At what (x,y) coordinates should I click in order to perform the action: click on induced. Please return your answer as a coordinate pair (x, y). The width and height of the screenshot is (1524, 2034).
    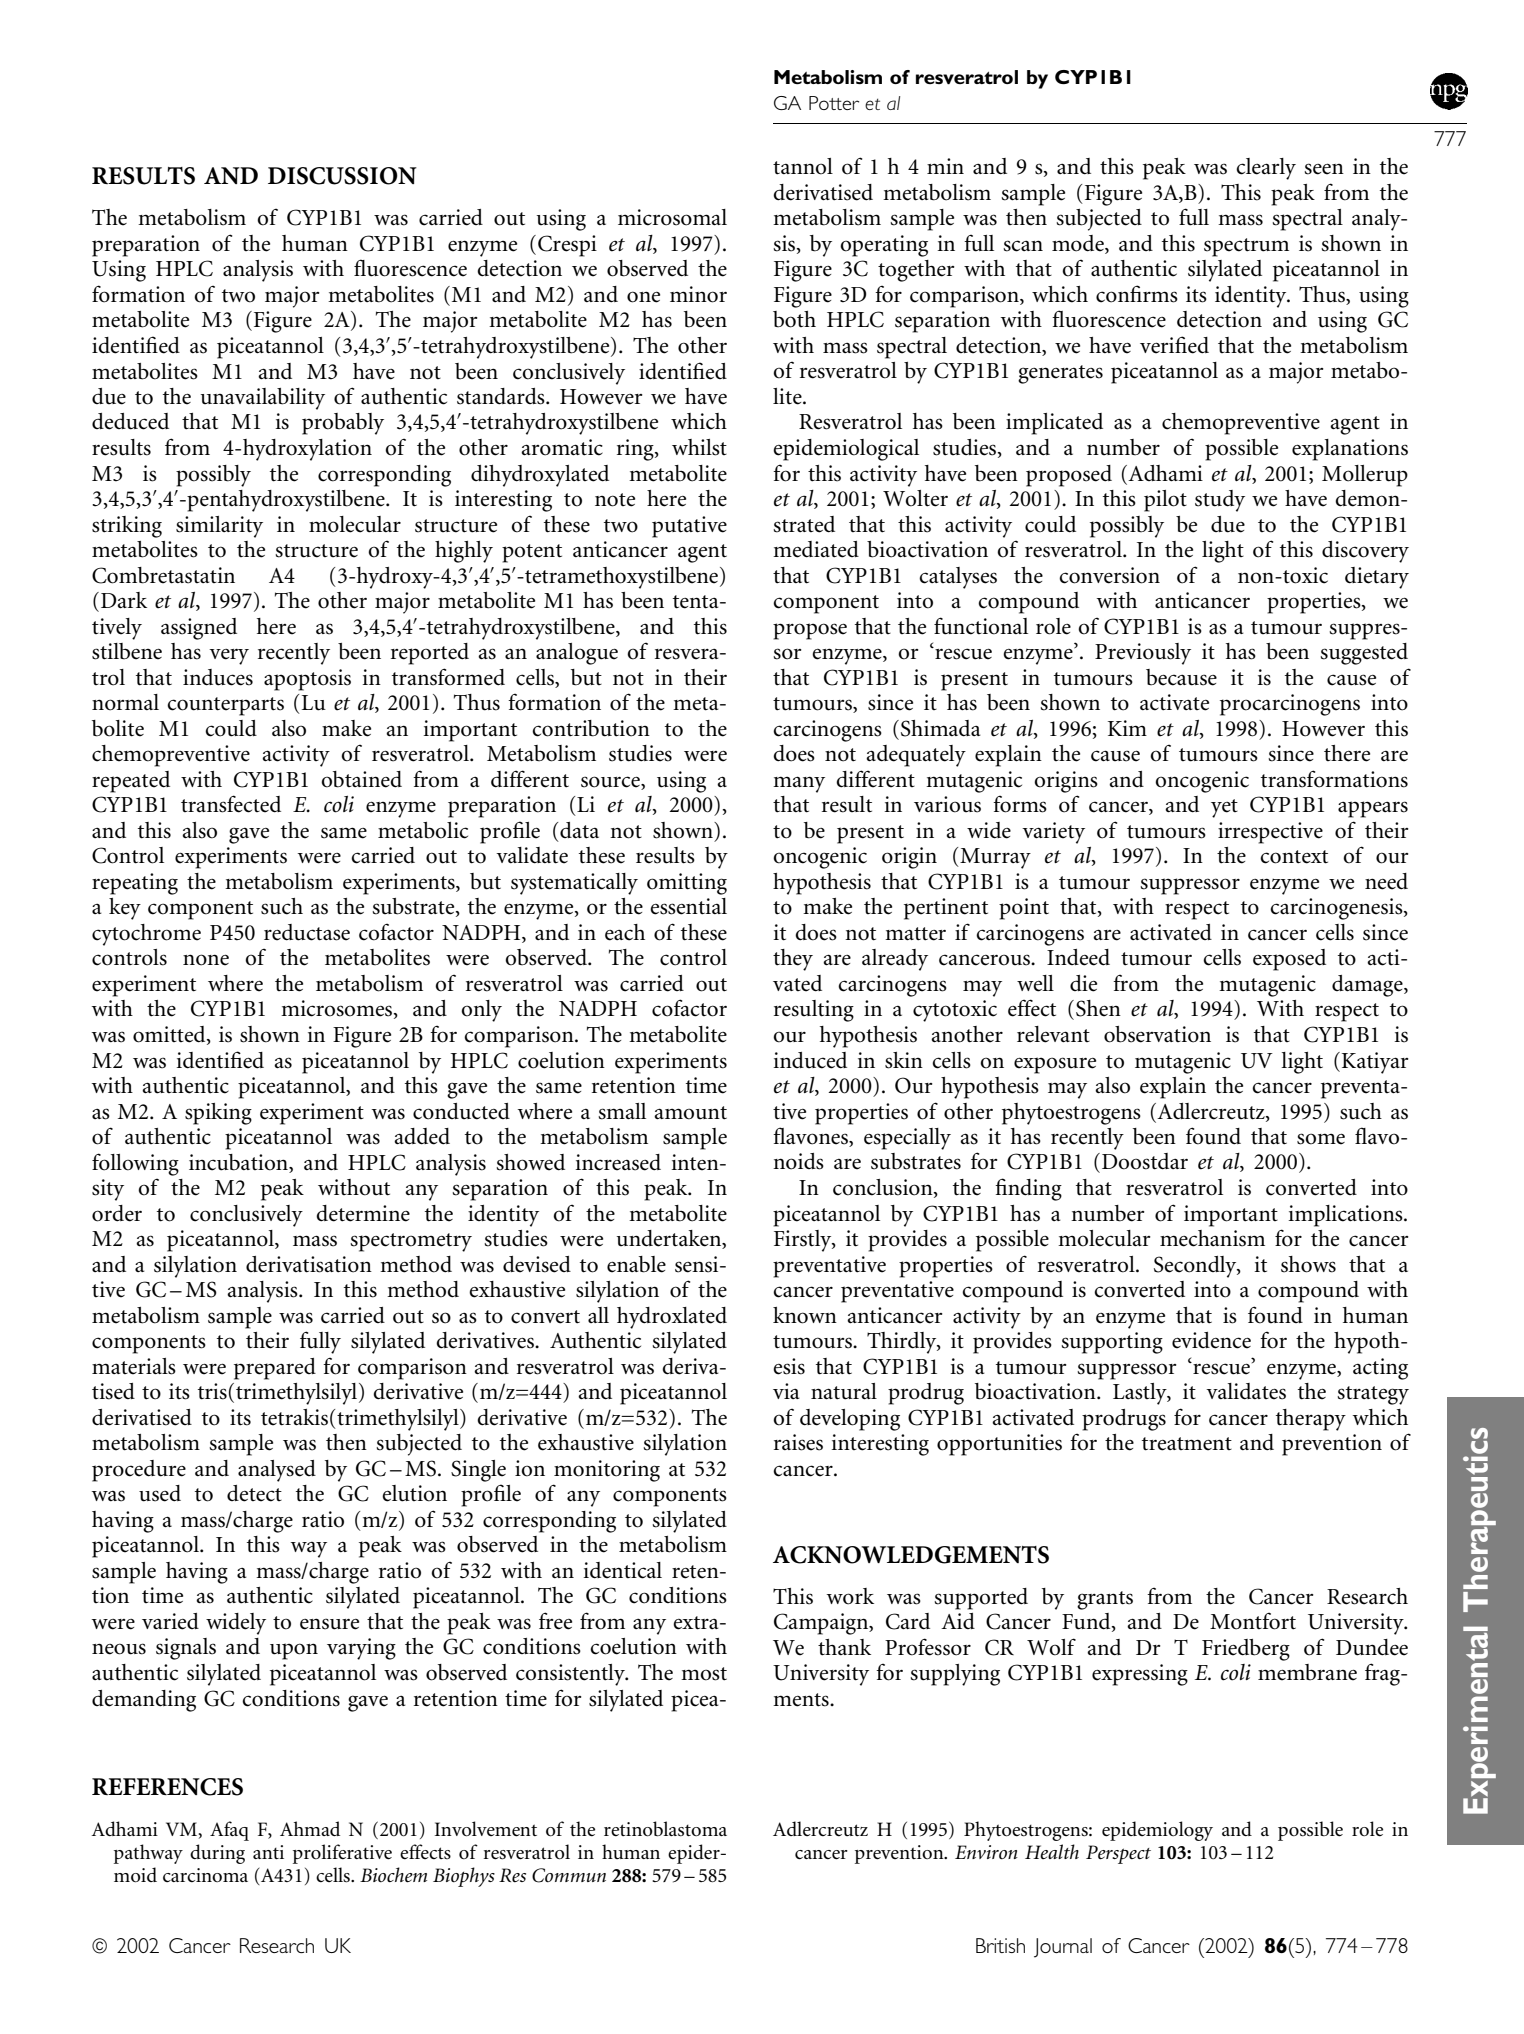
    Looking at the image, I should click on (810, 1060).
